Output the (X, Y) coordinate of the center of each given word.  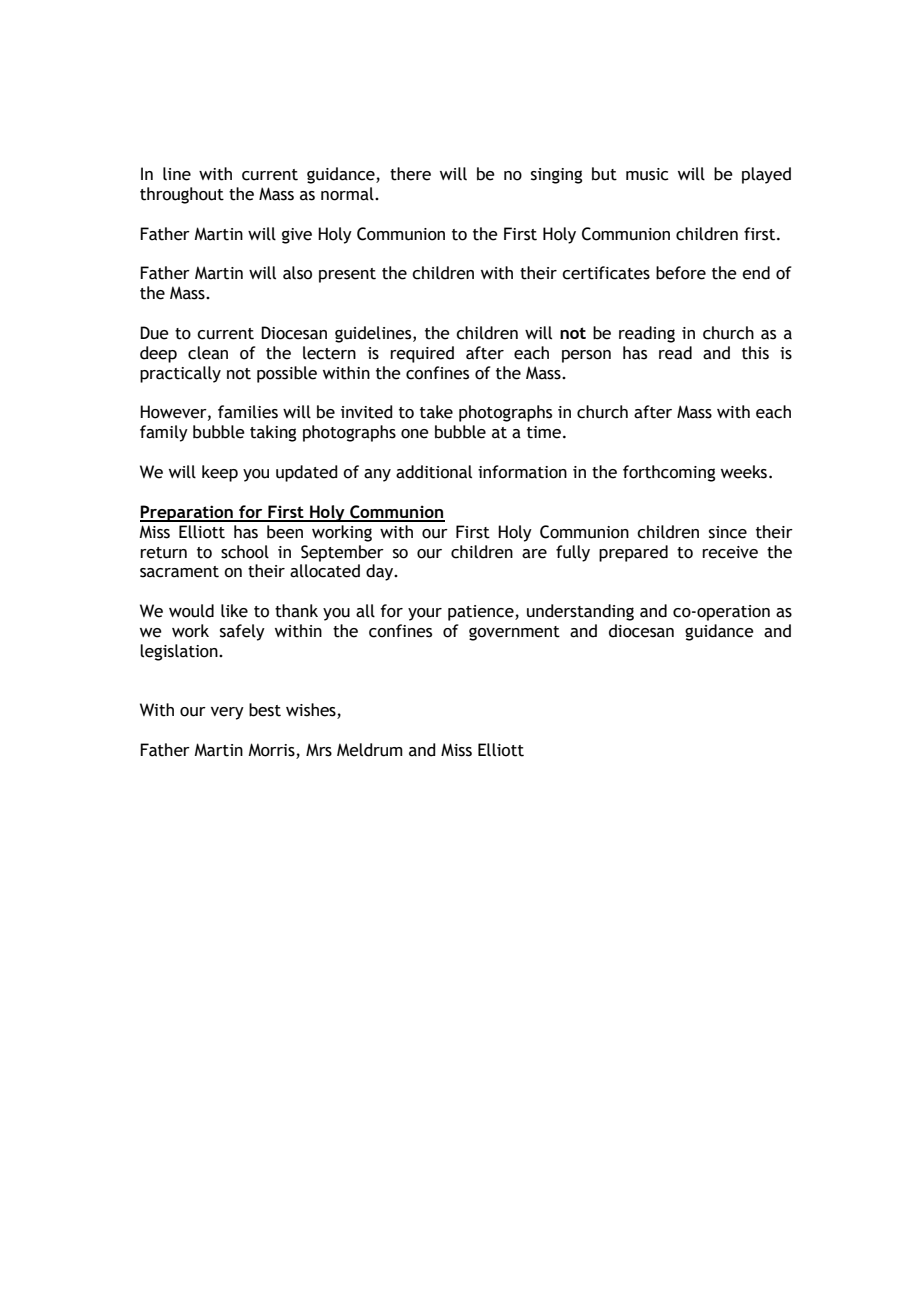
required (422, 354)
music (647, 174)
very (227, 713)
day (381, 572)
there (410, 174)
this (755, 353)
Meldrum (370, 750)
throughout (182, 195)
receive (730, 552)
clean (208, 353)
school (245, 552)
